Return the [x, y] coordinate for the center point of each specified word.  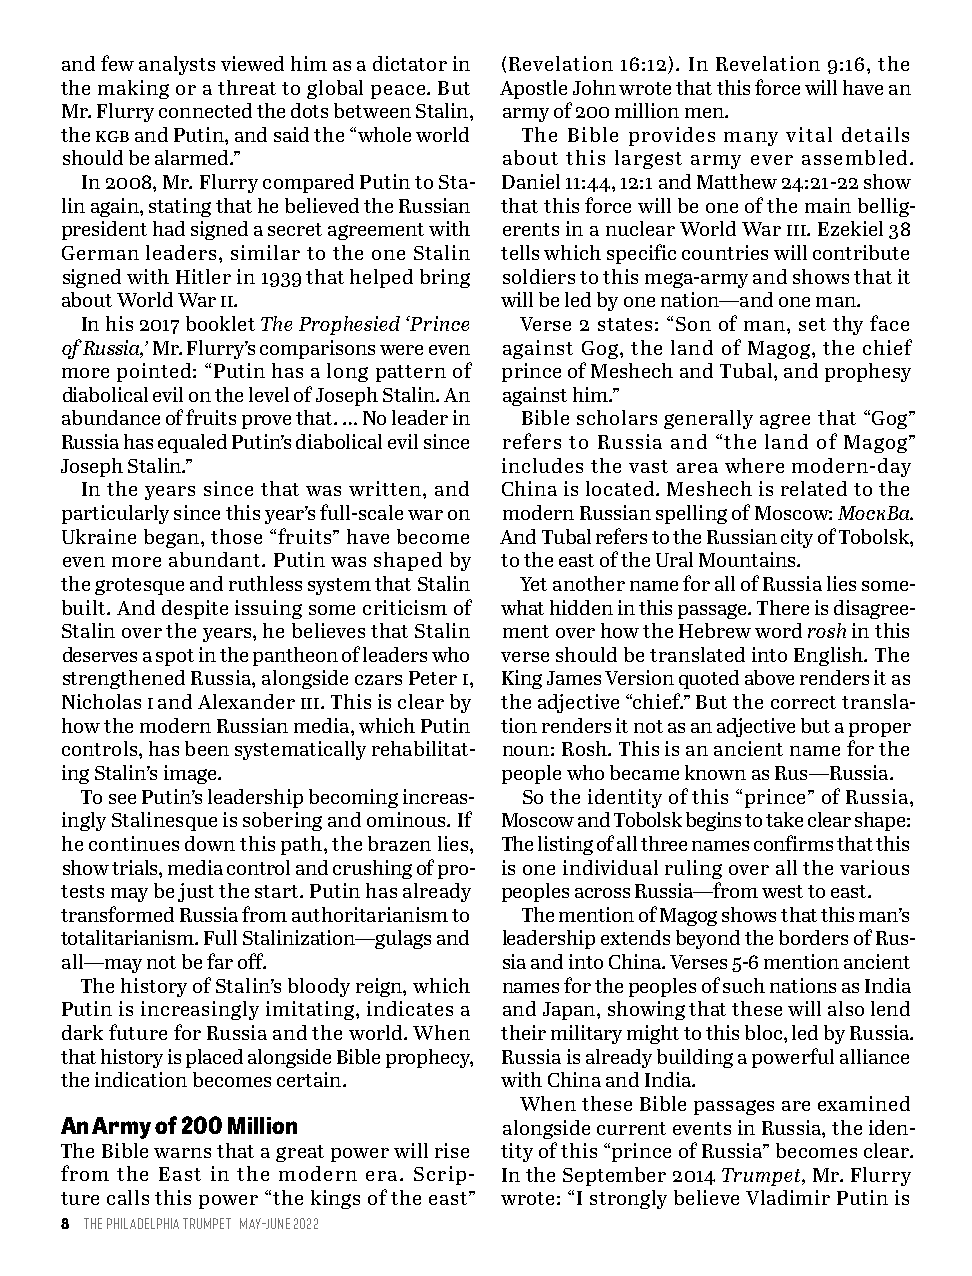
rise [452, 1150]
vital [809, 134]
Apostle [533, 89]
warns [182, 1153]
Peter [433, 678]
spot [175, 657]
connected [205, 110]
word [778, 630]
